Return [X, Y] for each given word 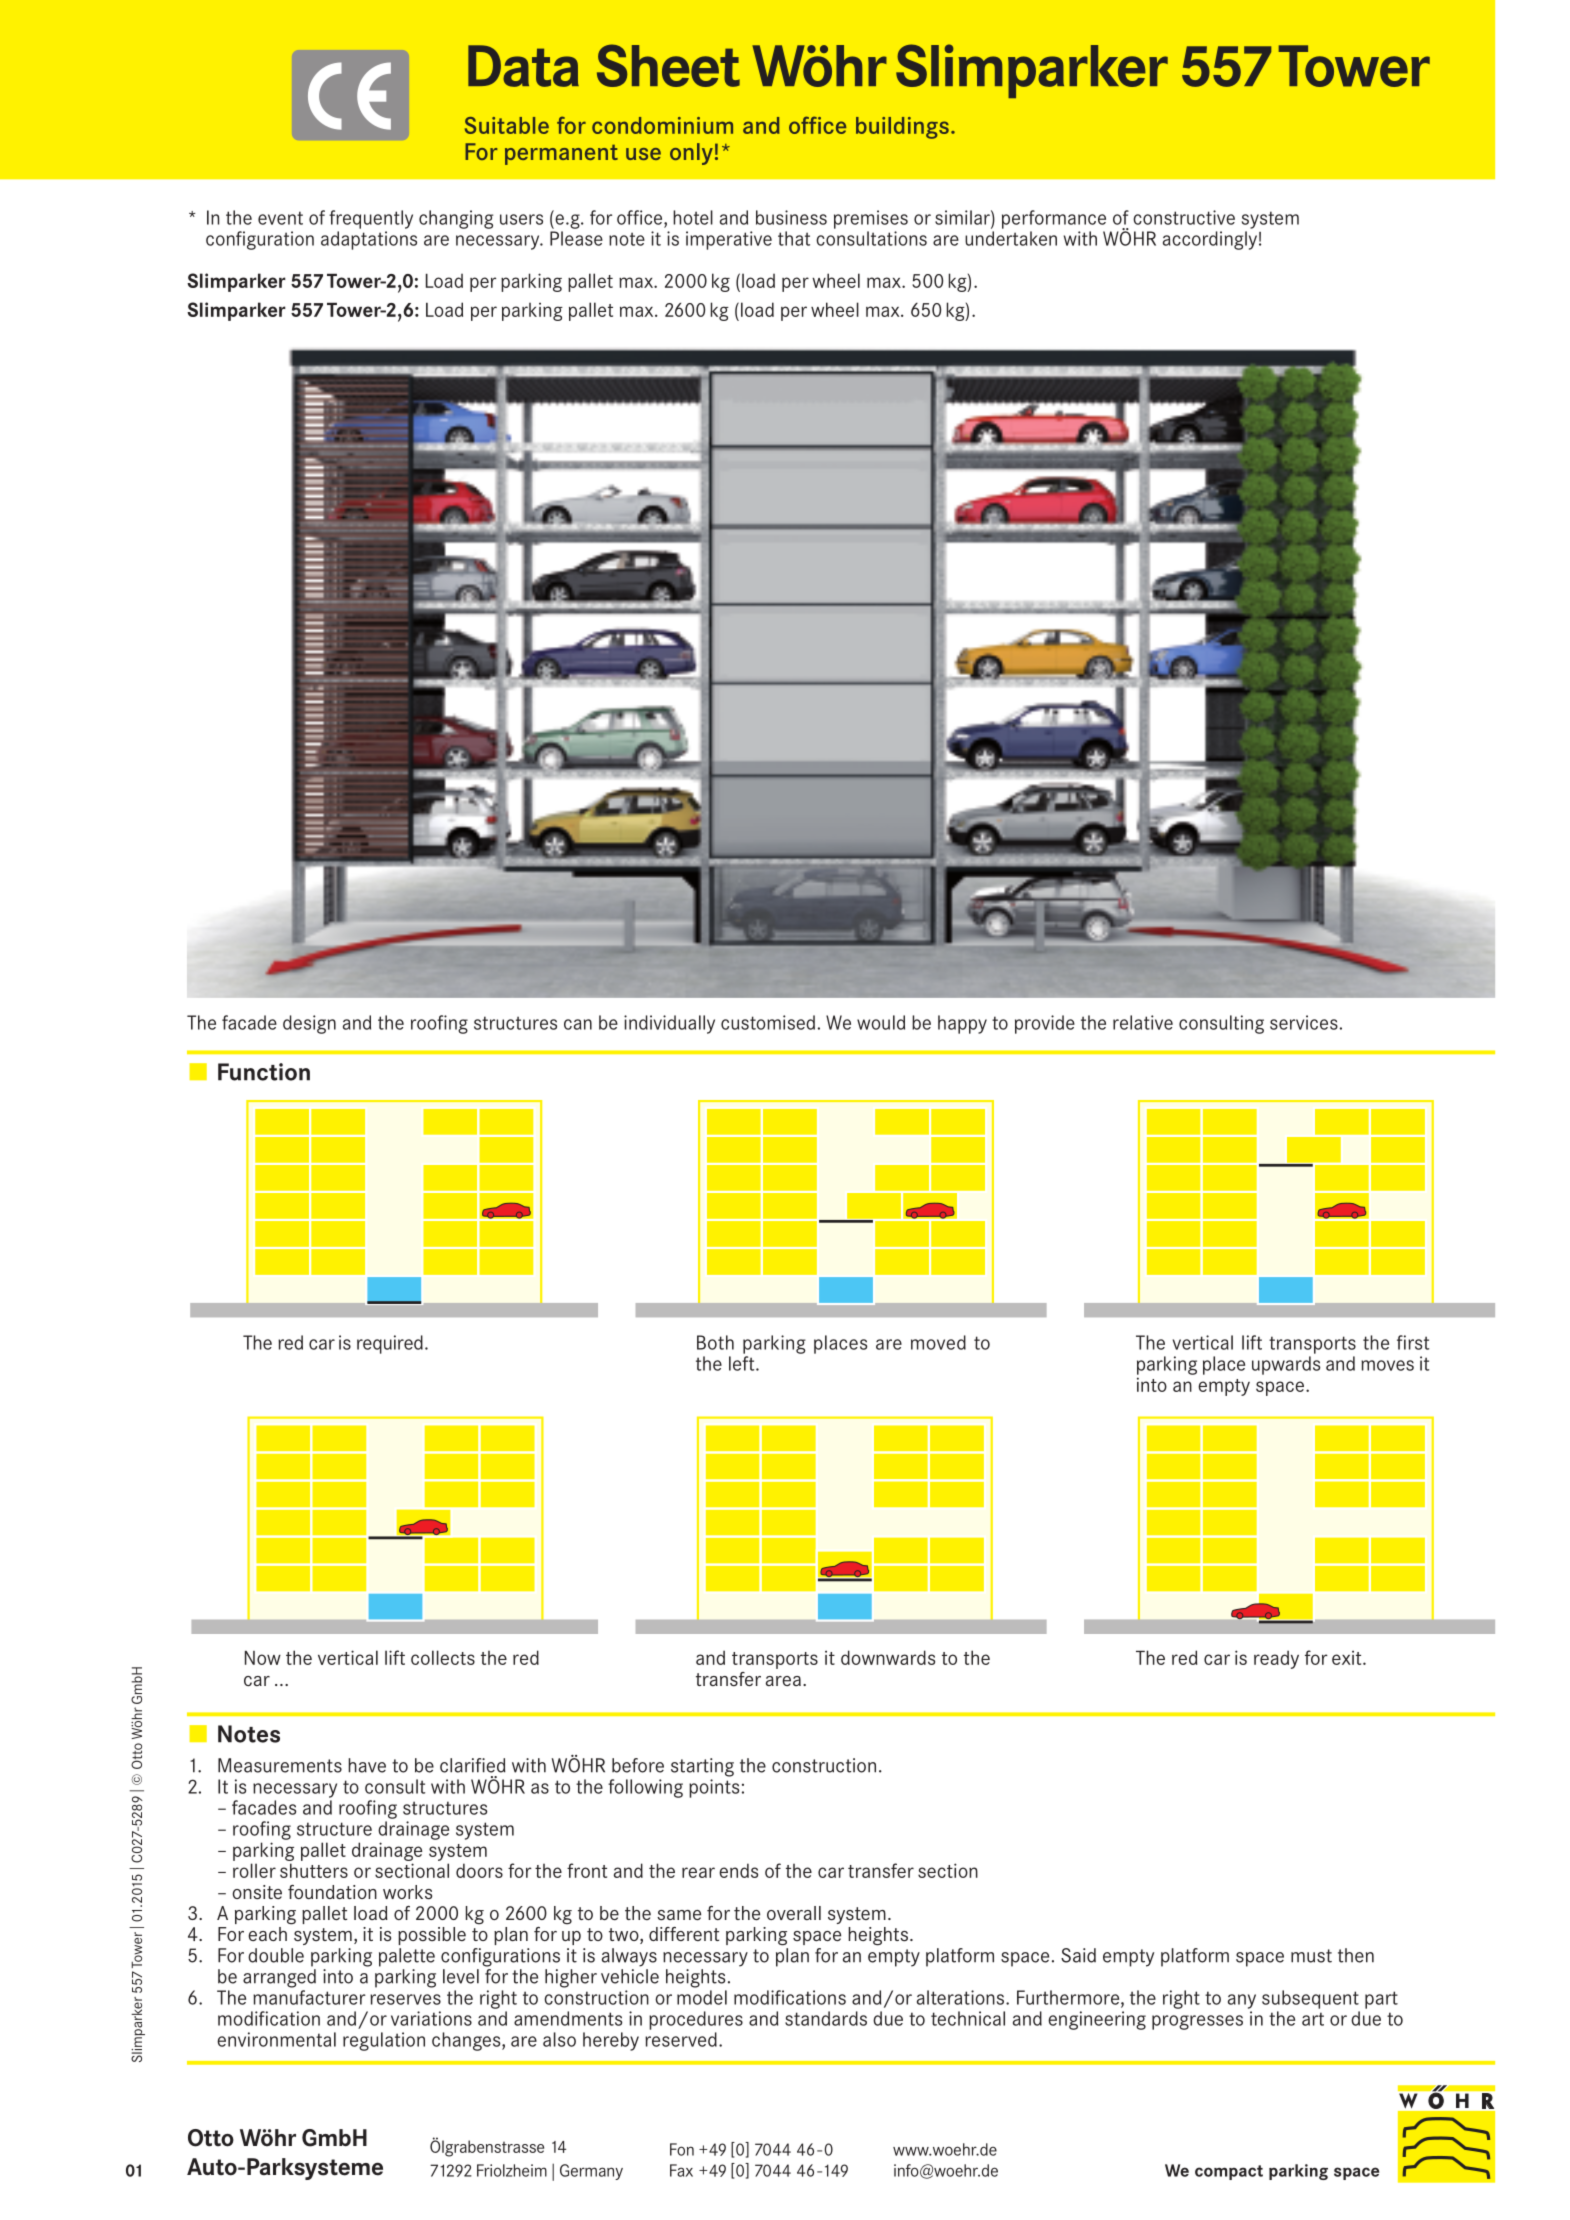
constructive [1184, 217]
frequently [371, 219]
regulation [384, 2041]
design [309, 1024]
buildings [902, 128]
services [1304, 1022]
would [881, 1022]
